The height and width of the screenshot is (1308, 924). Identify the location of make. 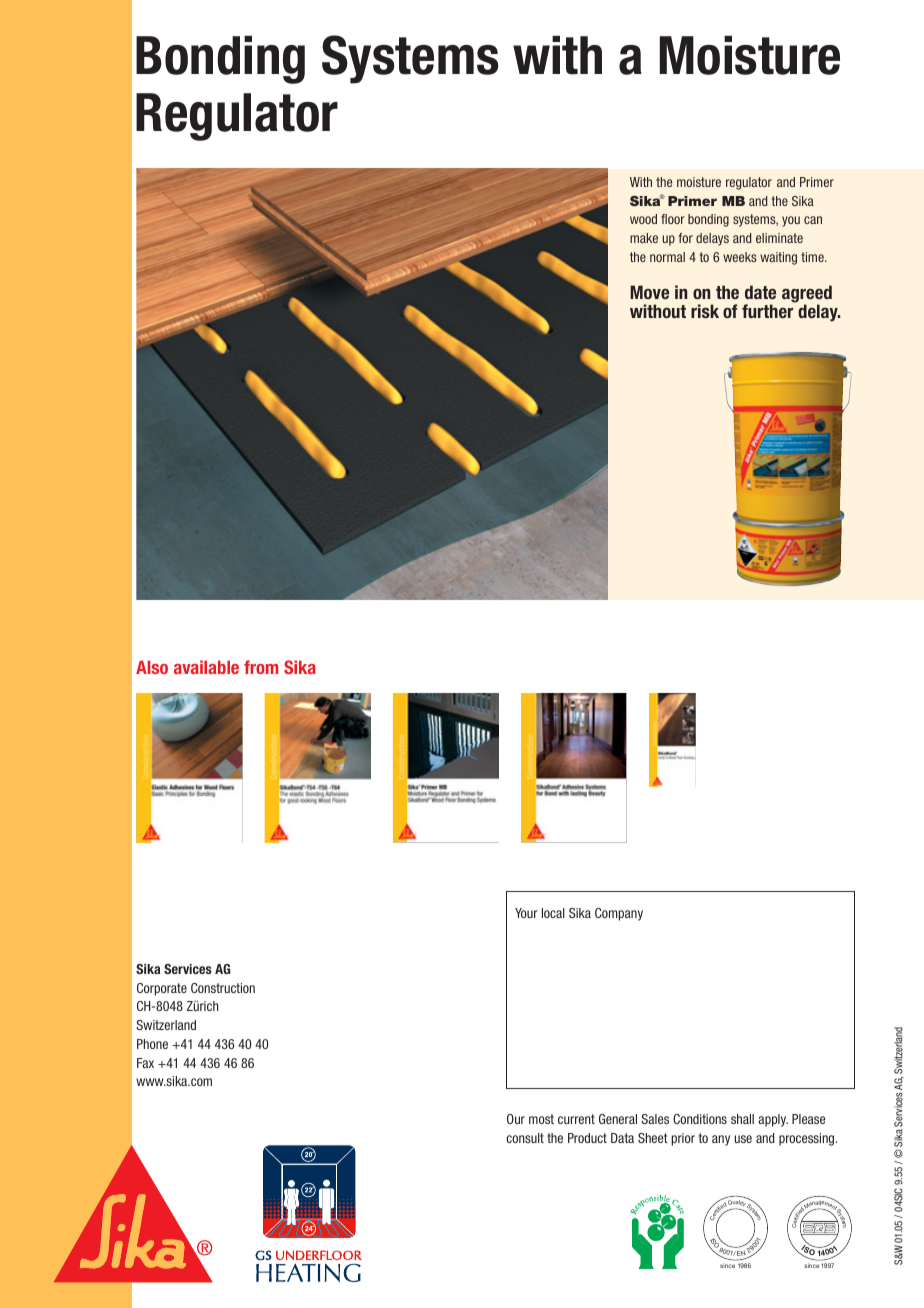
(644, 238).
